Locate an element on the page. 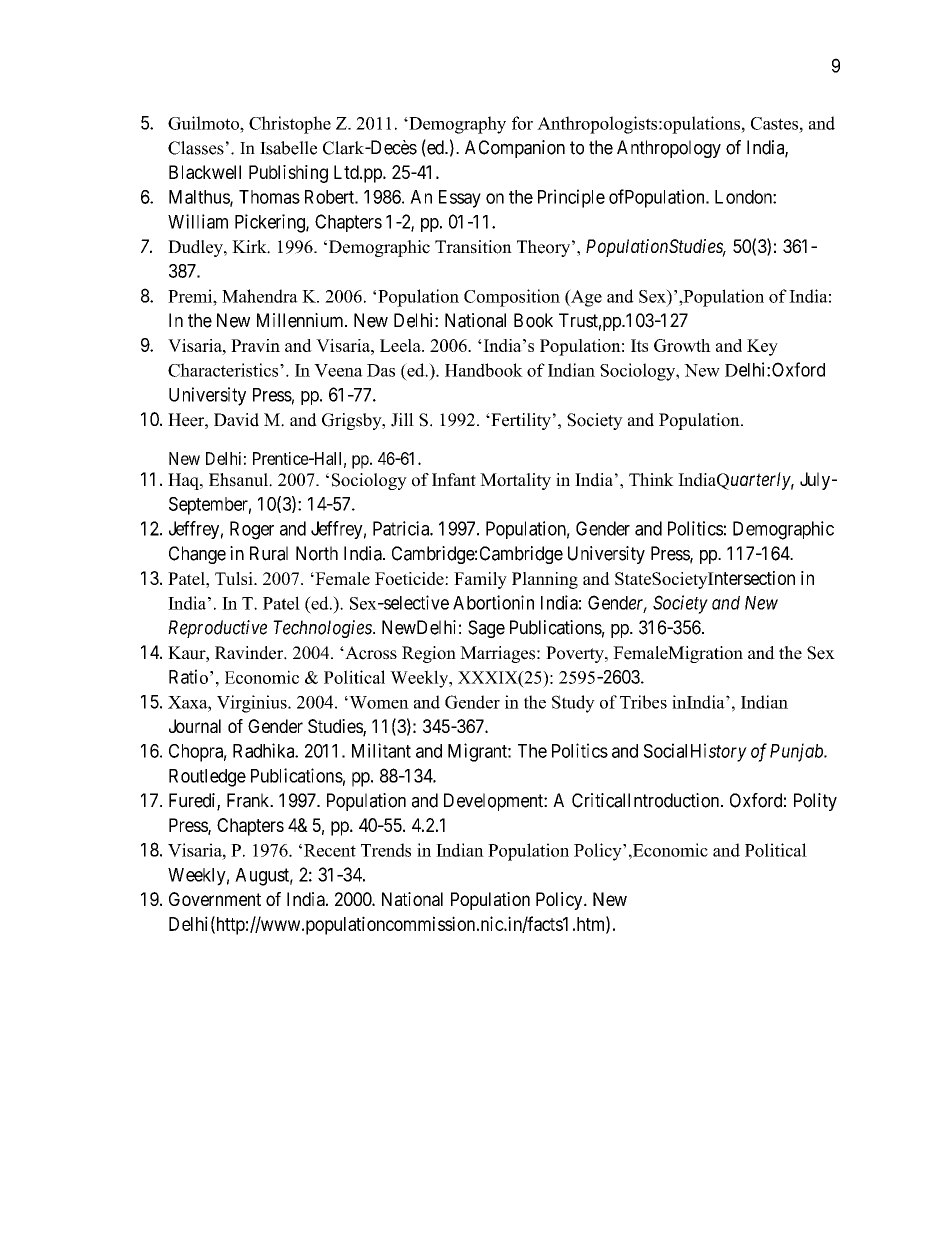 Image resolution: width=952 pixels, height=1233 pixels. Key is located at coordinates (762, 347).
